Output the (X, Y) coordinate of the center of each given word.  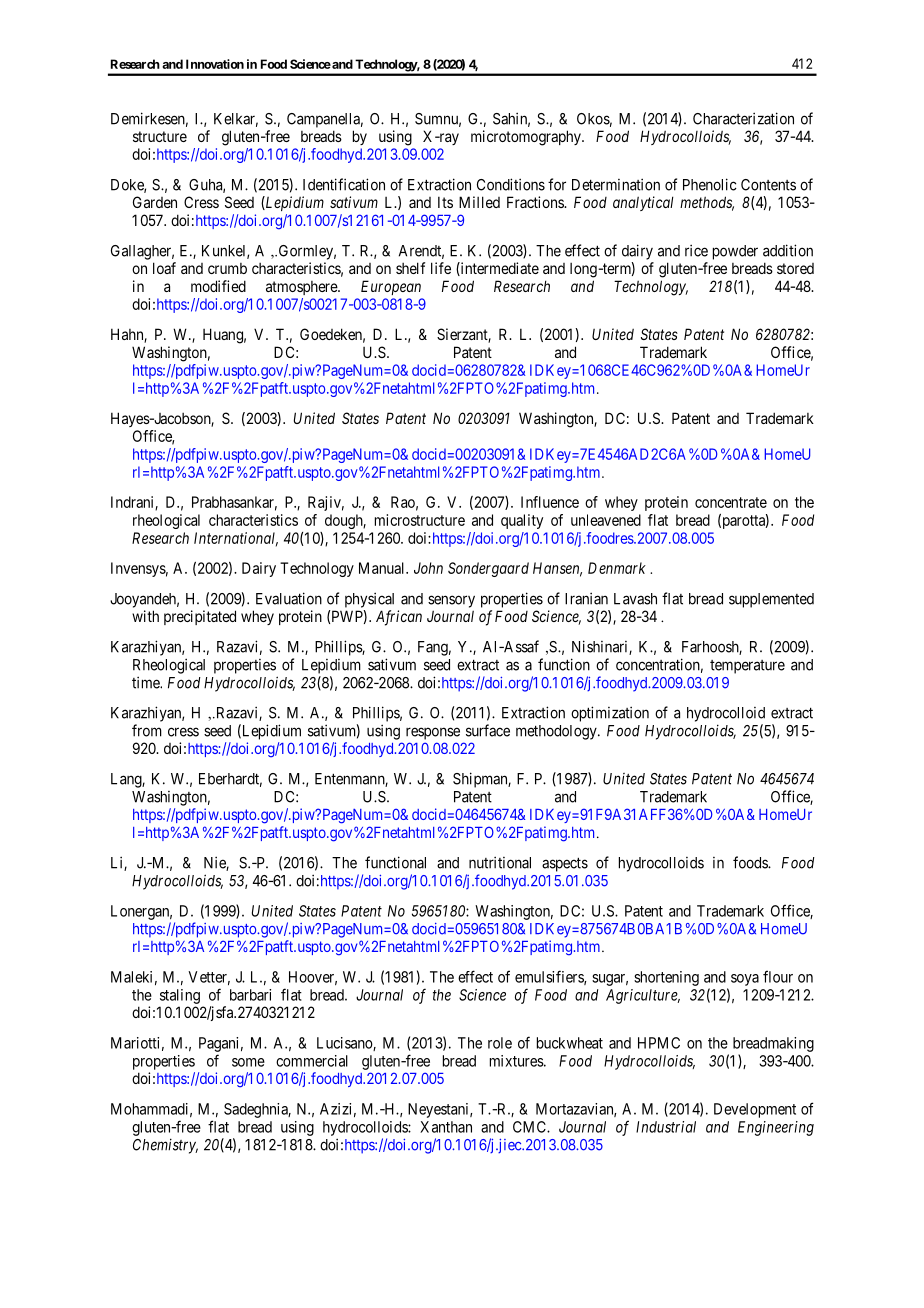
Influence (550, 502)
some (248, 1062)
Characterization (743, 118)
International (236, 539)
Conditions (511, 184)
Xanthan (446, 1127)
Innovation (215, 64)
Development (755, 1110)
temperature (747, 667)
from (147, 730)
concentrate (731, 502)
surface (488, 730)
